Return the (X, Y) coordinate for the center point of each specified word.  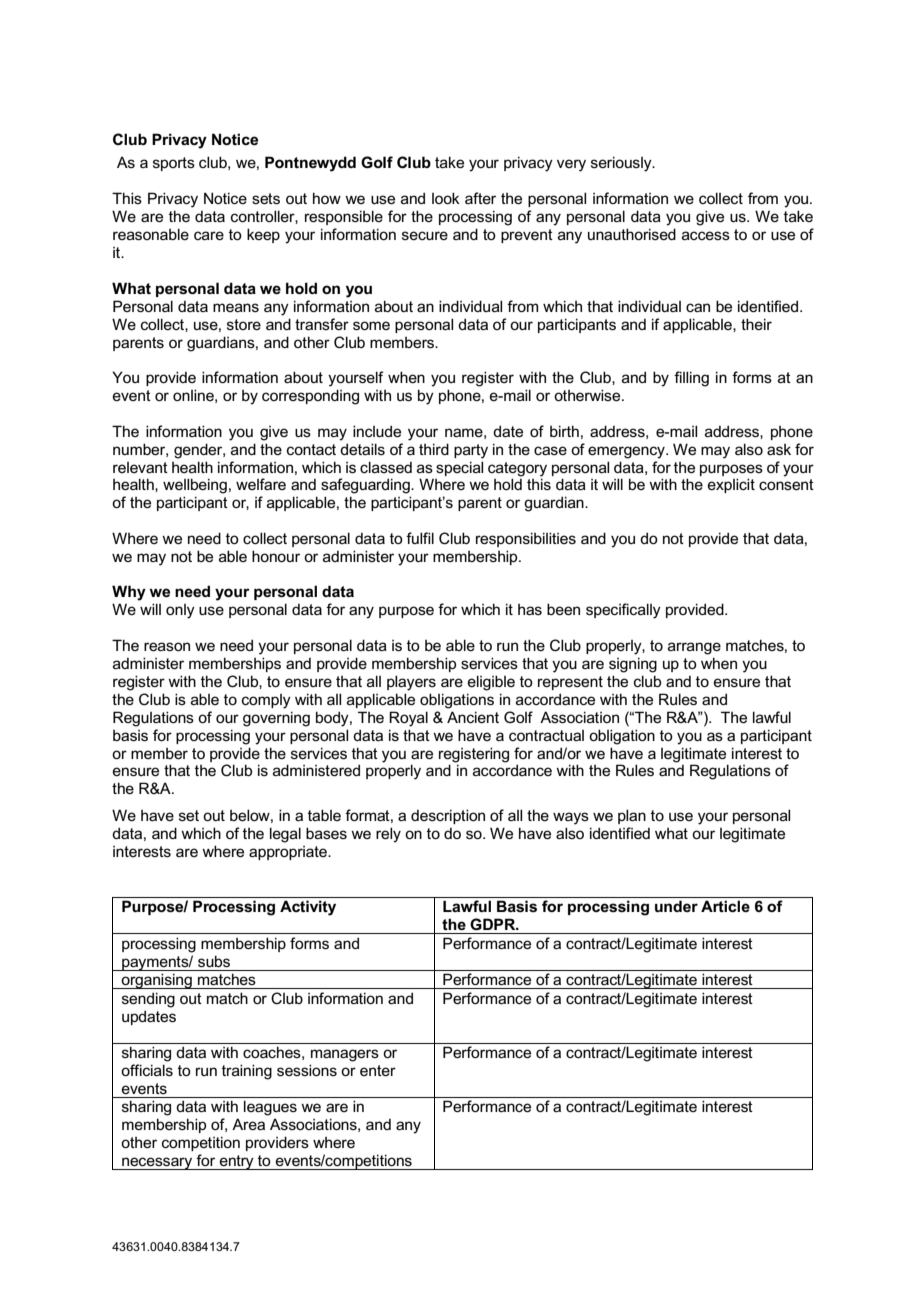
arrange (694, 648)
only (180, 611)
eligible (491, 683)
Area (248, 1124)
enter (378, 1070)
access (706, 235)
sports (174, 164)
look (446, 198)
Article (725, 906)
